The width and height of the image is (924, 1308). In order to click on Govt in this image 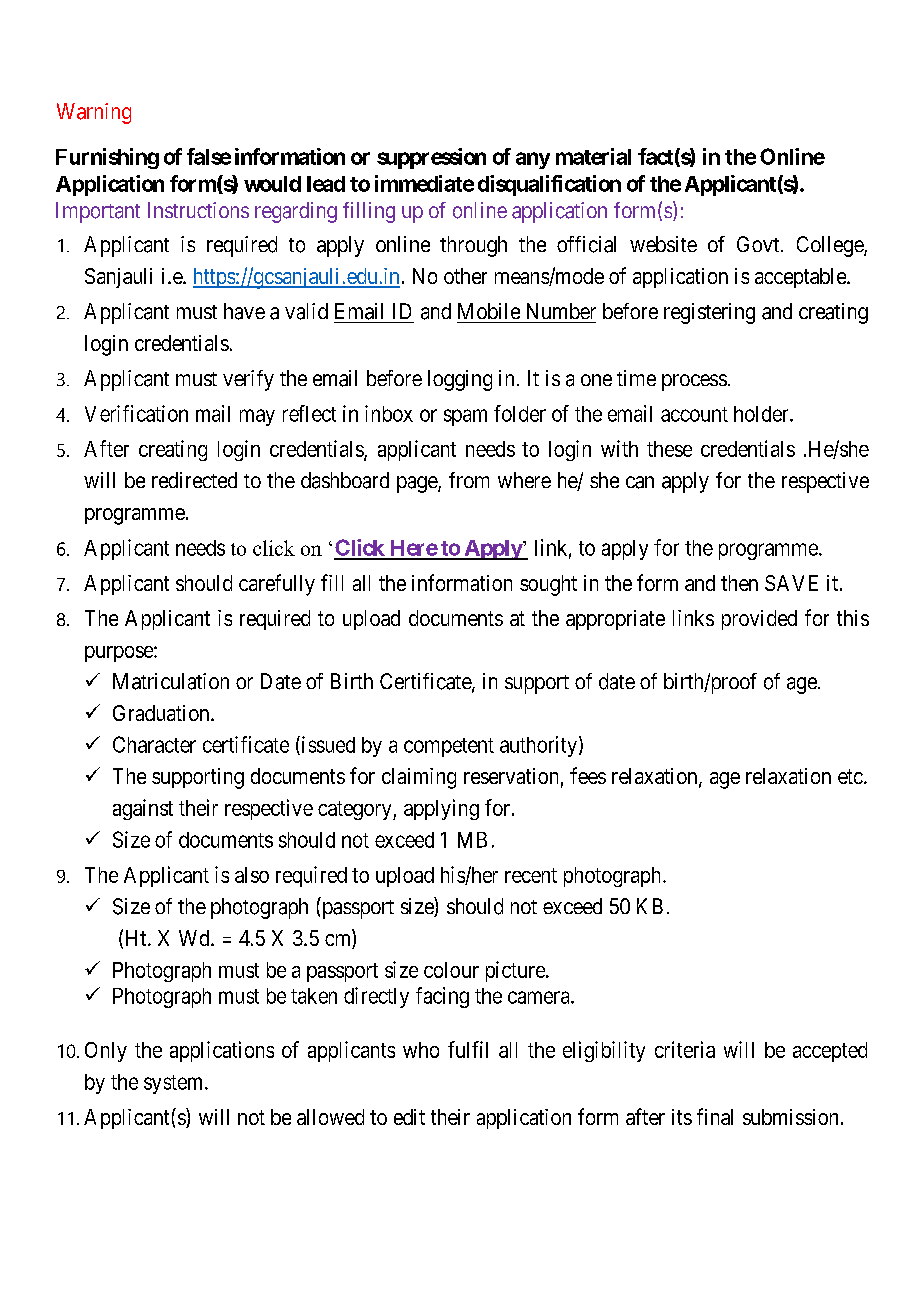, I will do `click(759, 244)`.
